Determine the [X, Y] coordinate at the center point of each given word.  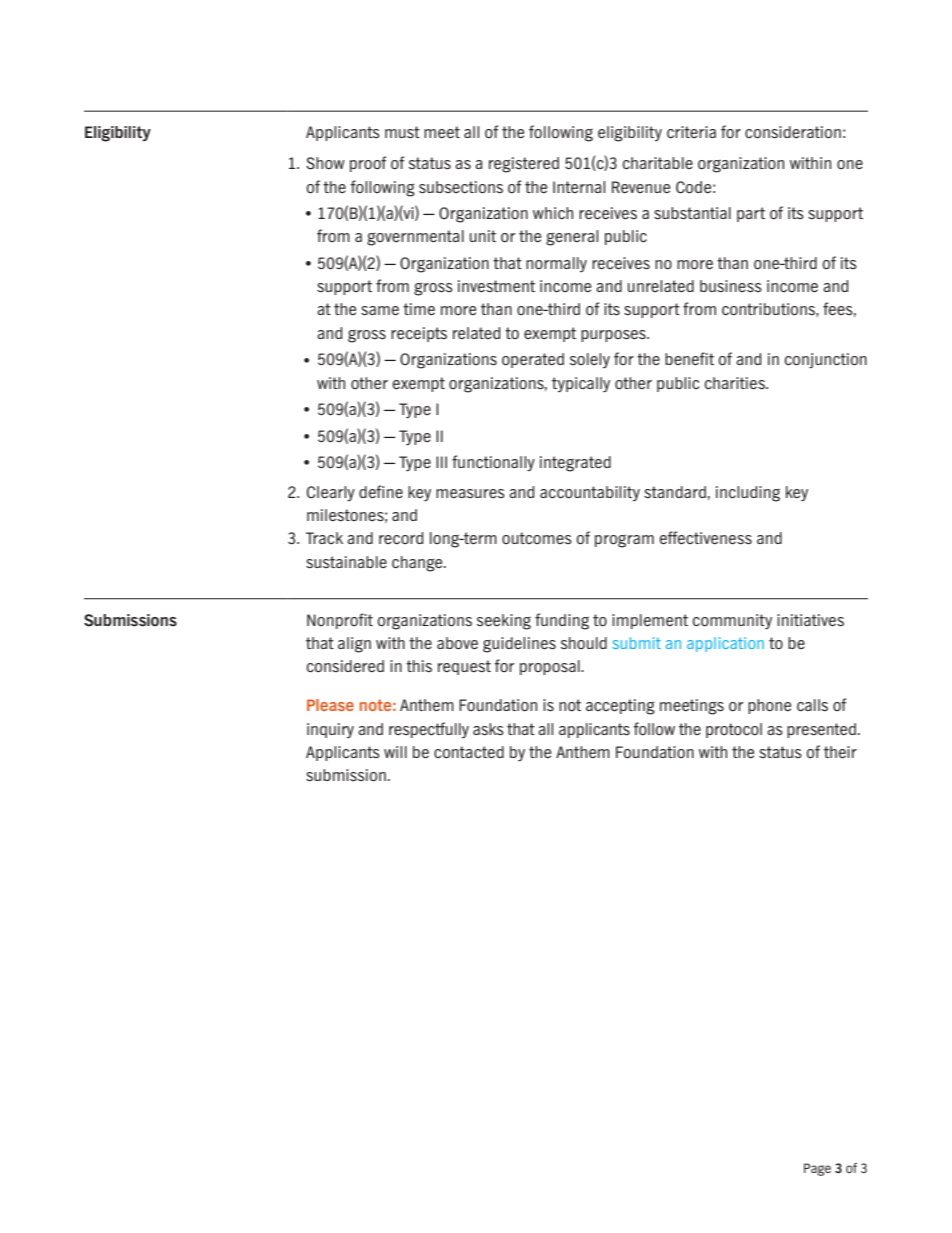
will [395, 752]
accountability [590, 493]
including [748, 494]
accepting [620, 707]
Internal [579, 187]
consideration [793, 132]
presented [821, 730]
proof [368, 164]
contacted [469, 752]
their [840, 752]
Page [817, 1169]
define [381, 491]
